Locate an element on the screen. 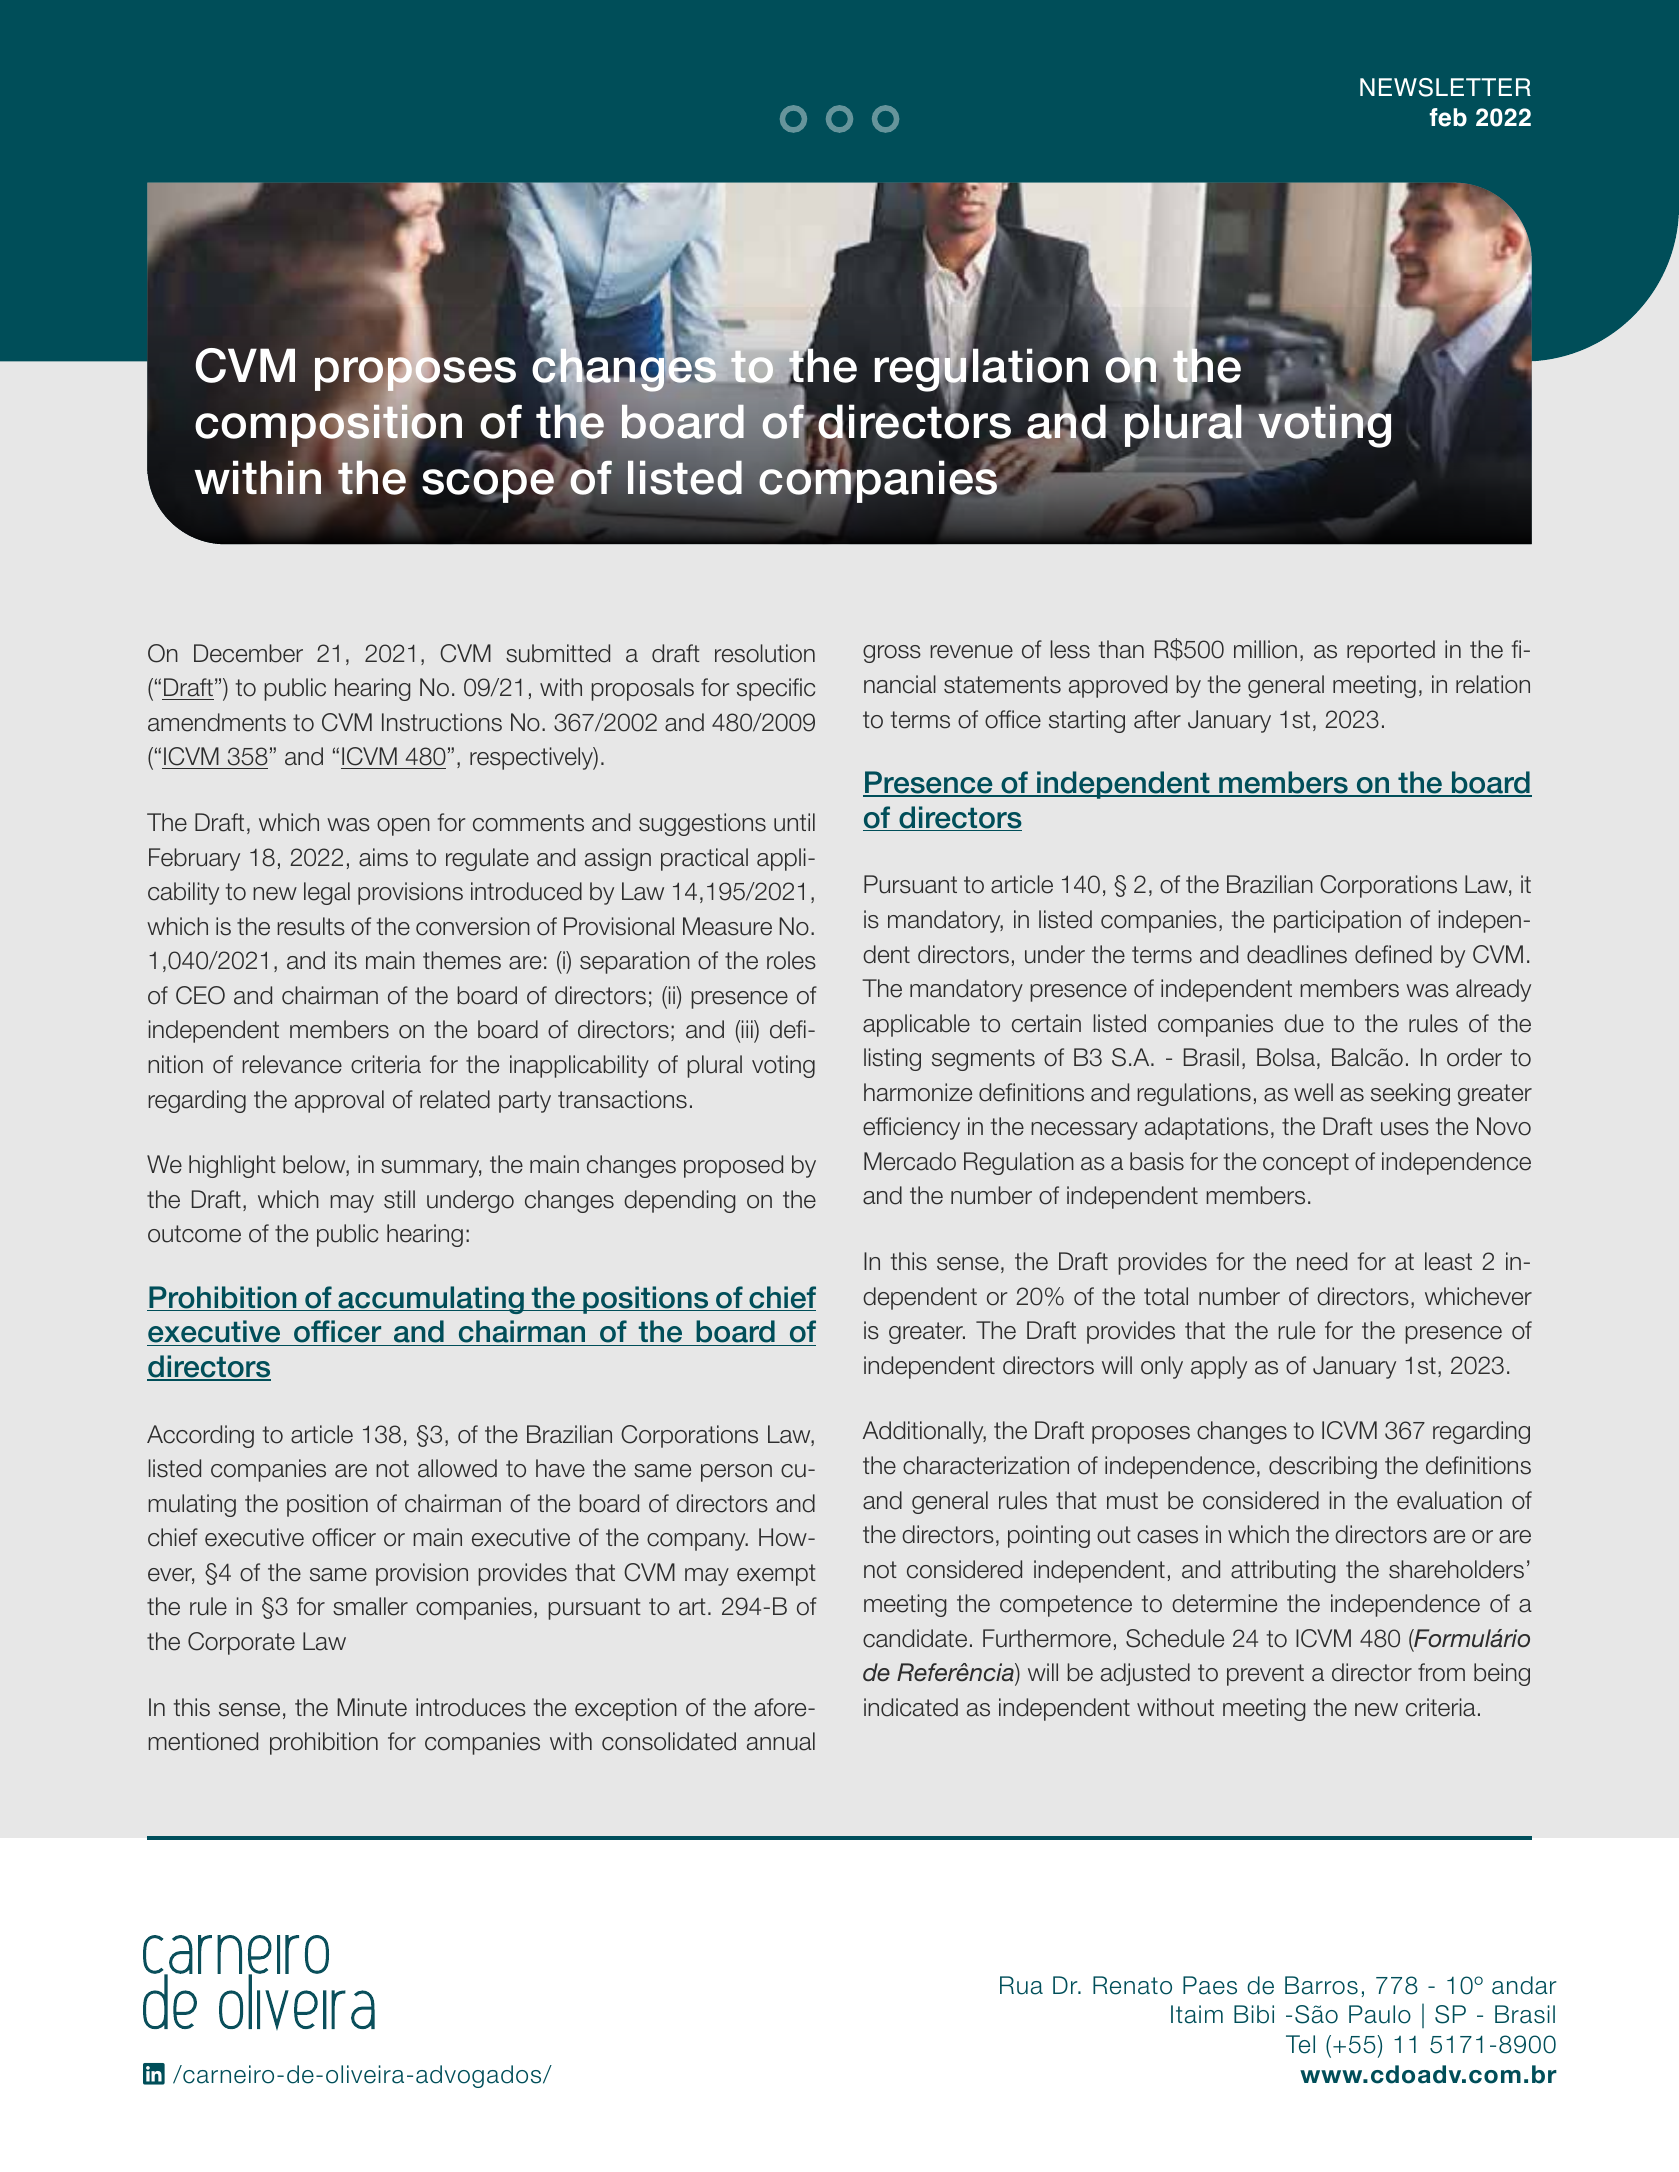  reported is located at coordinates (1391, 651).
